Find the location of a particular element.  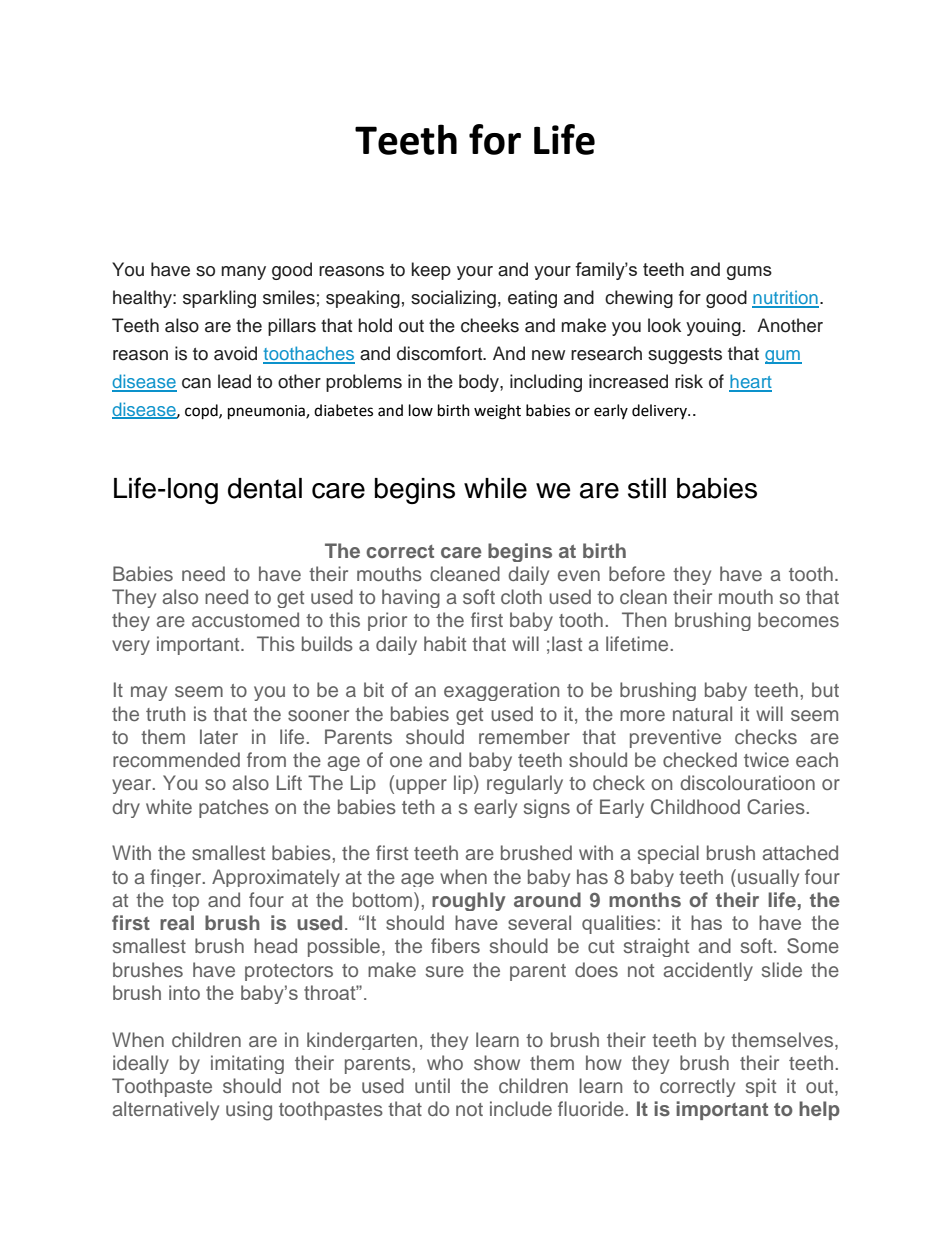

truth is located at coordinates (165, 713).
